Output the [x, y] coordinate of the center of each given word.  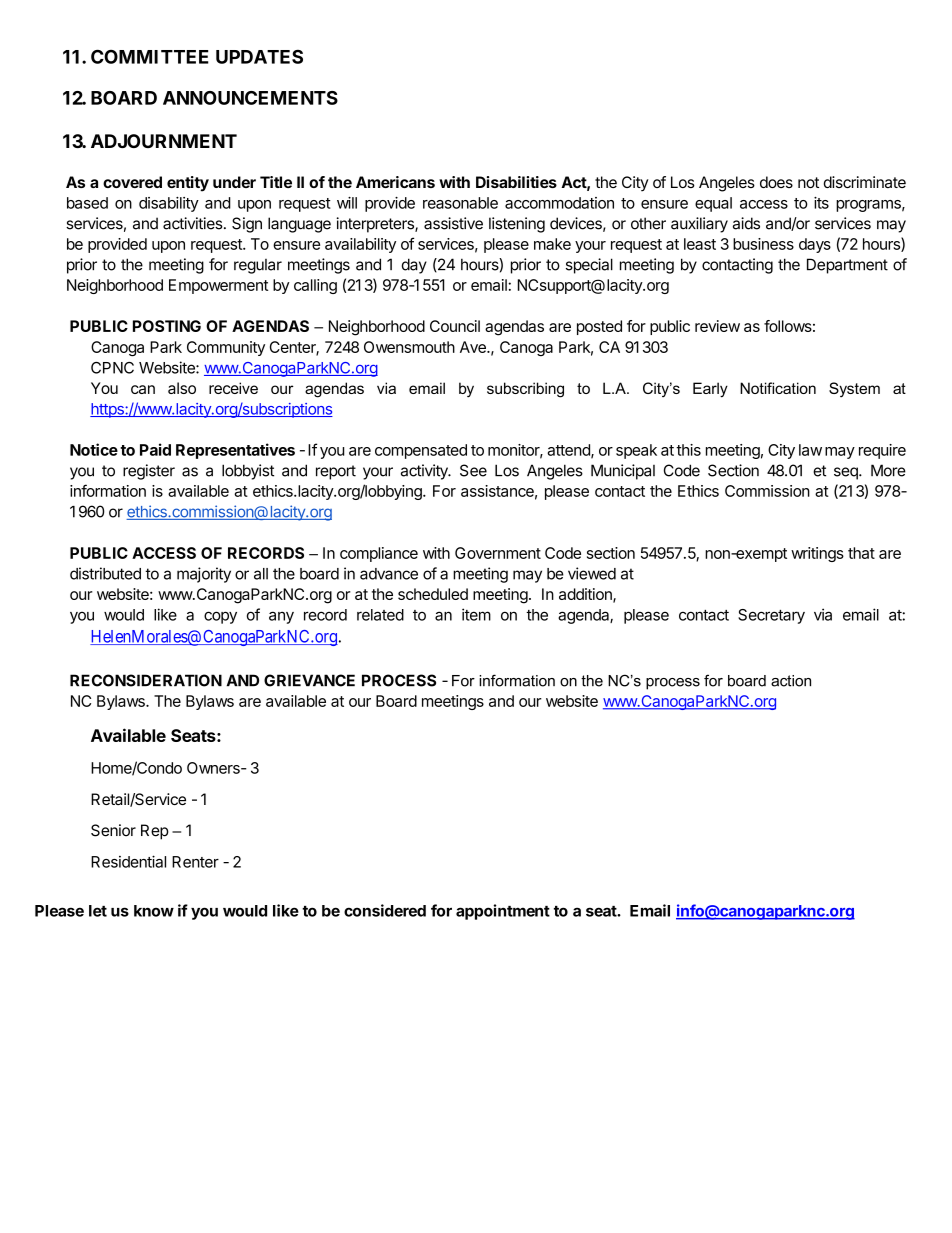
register [149, 472]
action [791, 681]
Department [847, 266]
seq [847, 473]
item [476, 614]
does [776, 182]
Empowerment [218, 286]
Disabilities [516, 182]
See [473, 470]
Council [455, 326]
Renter [195, 862]
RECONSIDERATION [146, 680]
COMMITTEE [150, 56]
